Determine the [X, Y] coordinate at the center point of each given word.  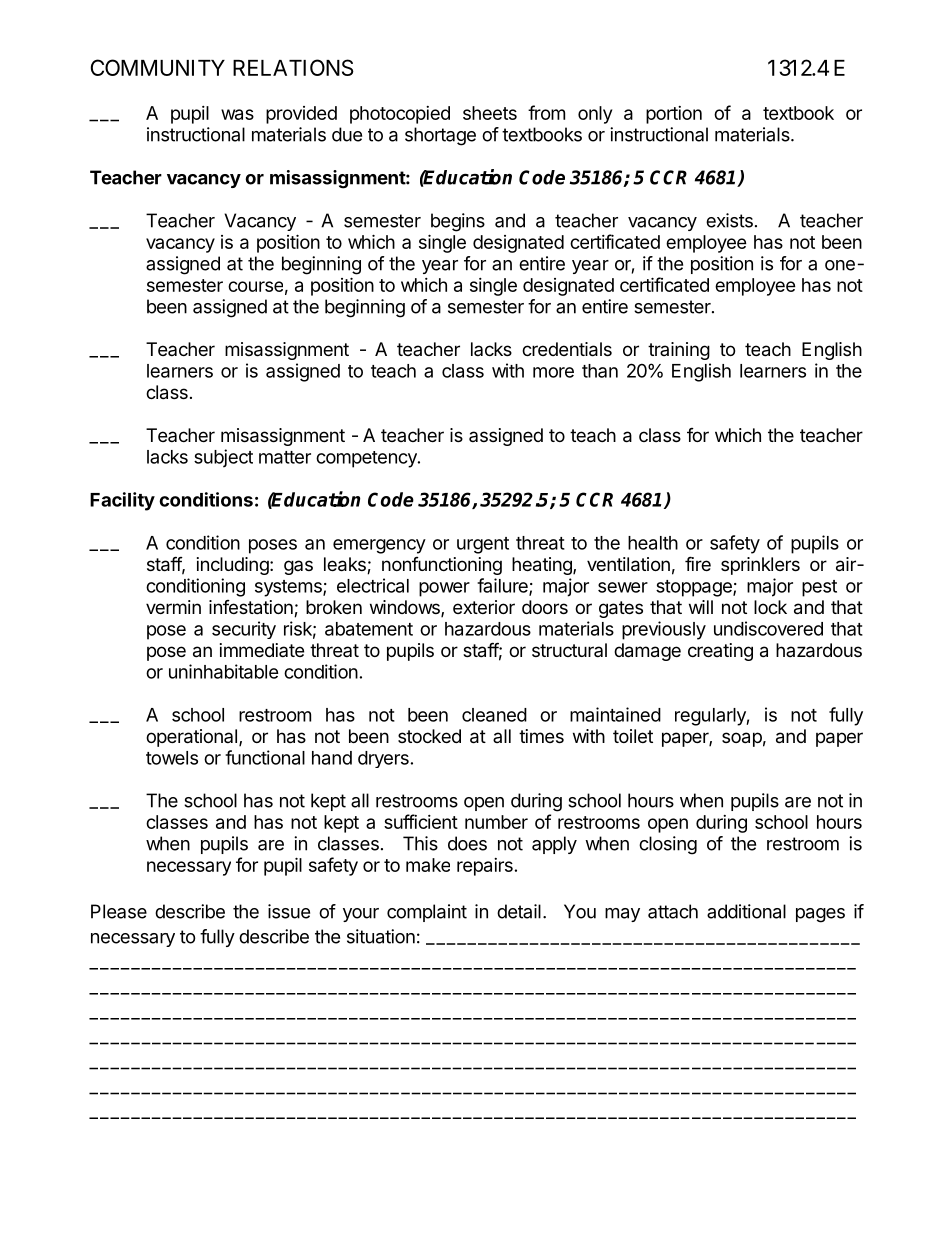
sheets [490, 113]
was [237, 114]
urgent [483, 545]
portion [674, 115]
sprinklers [760, 566]
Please [119, 911]
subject [223, 458]
